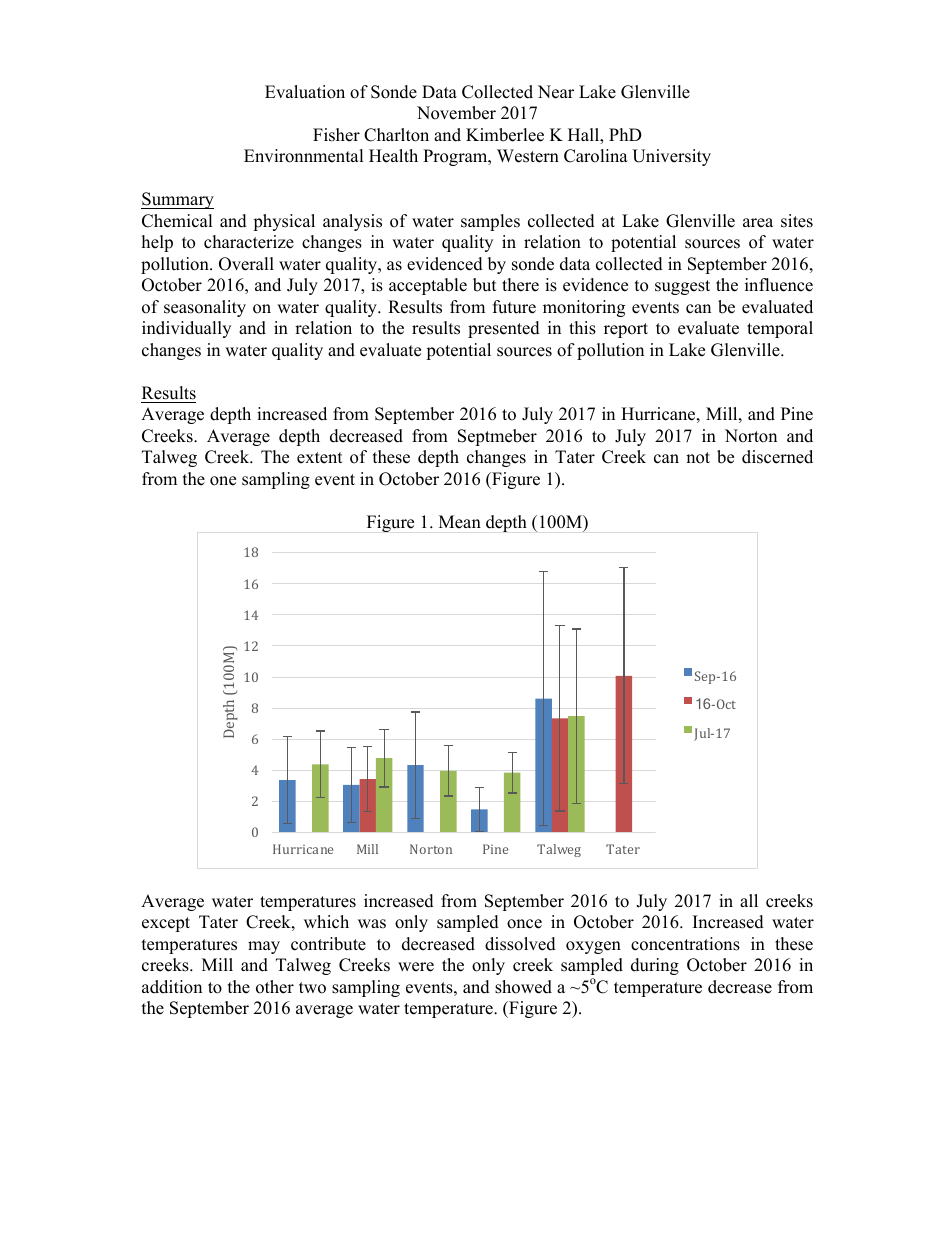 The image size is (952, 1233). What do you see at coordinates (166, 924) in the screenshot?
I see `except` at bounding box center [166, 924].
